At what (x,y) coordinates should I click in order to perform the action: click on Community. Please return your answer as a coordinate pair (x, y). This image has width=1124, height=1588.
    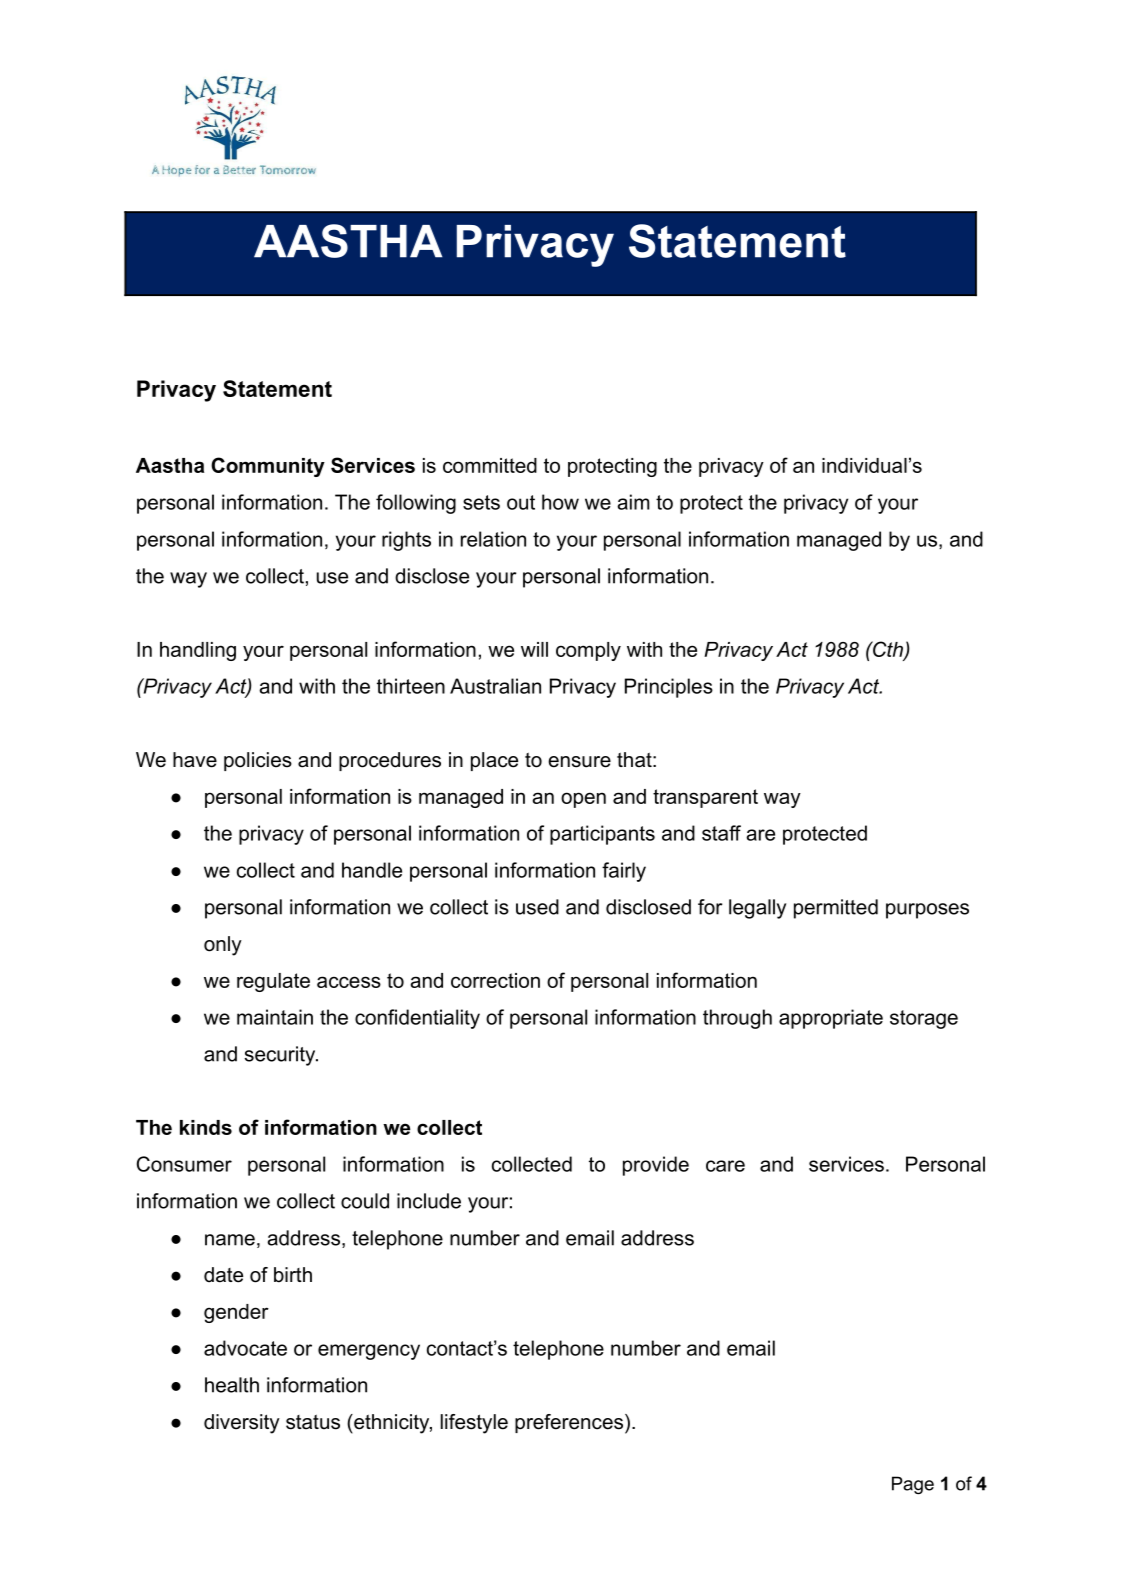
    Looking at the image, I should click on (268, 467).
